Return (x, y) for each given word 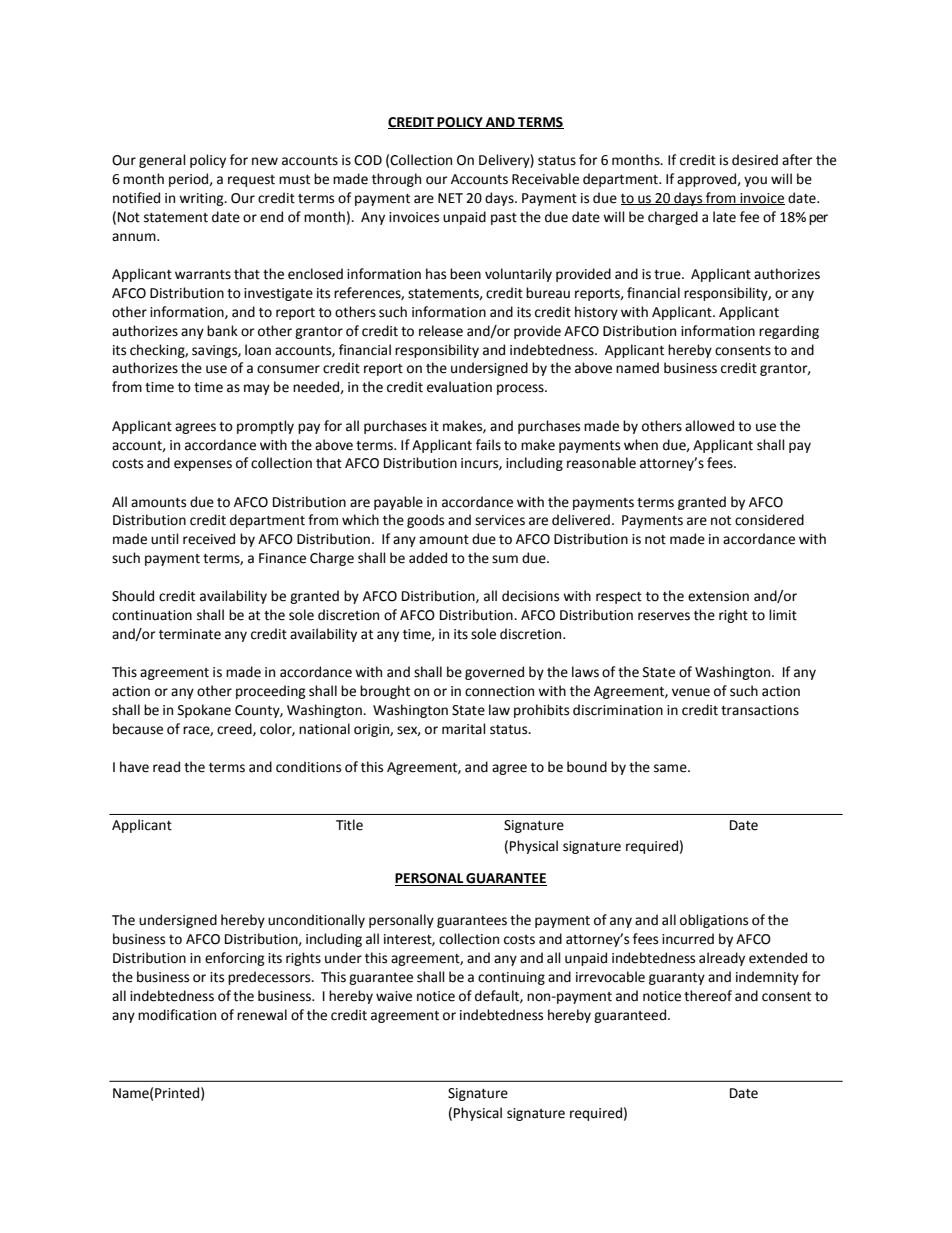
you (755, 181)
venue (691, 692)
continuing (511, 978)
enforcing (235, 959)
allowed (709, 426)
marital (464, 729)
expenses (203, 465)
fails (488, 445)
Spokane (204, 711)
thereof (708, 996)
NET (450, 198)
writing (202, 199)
